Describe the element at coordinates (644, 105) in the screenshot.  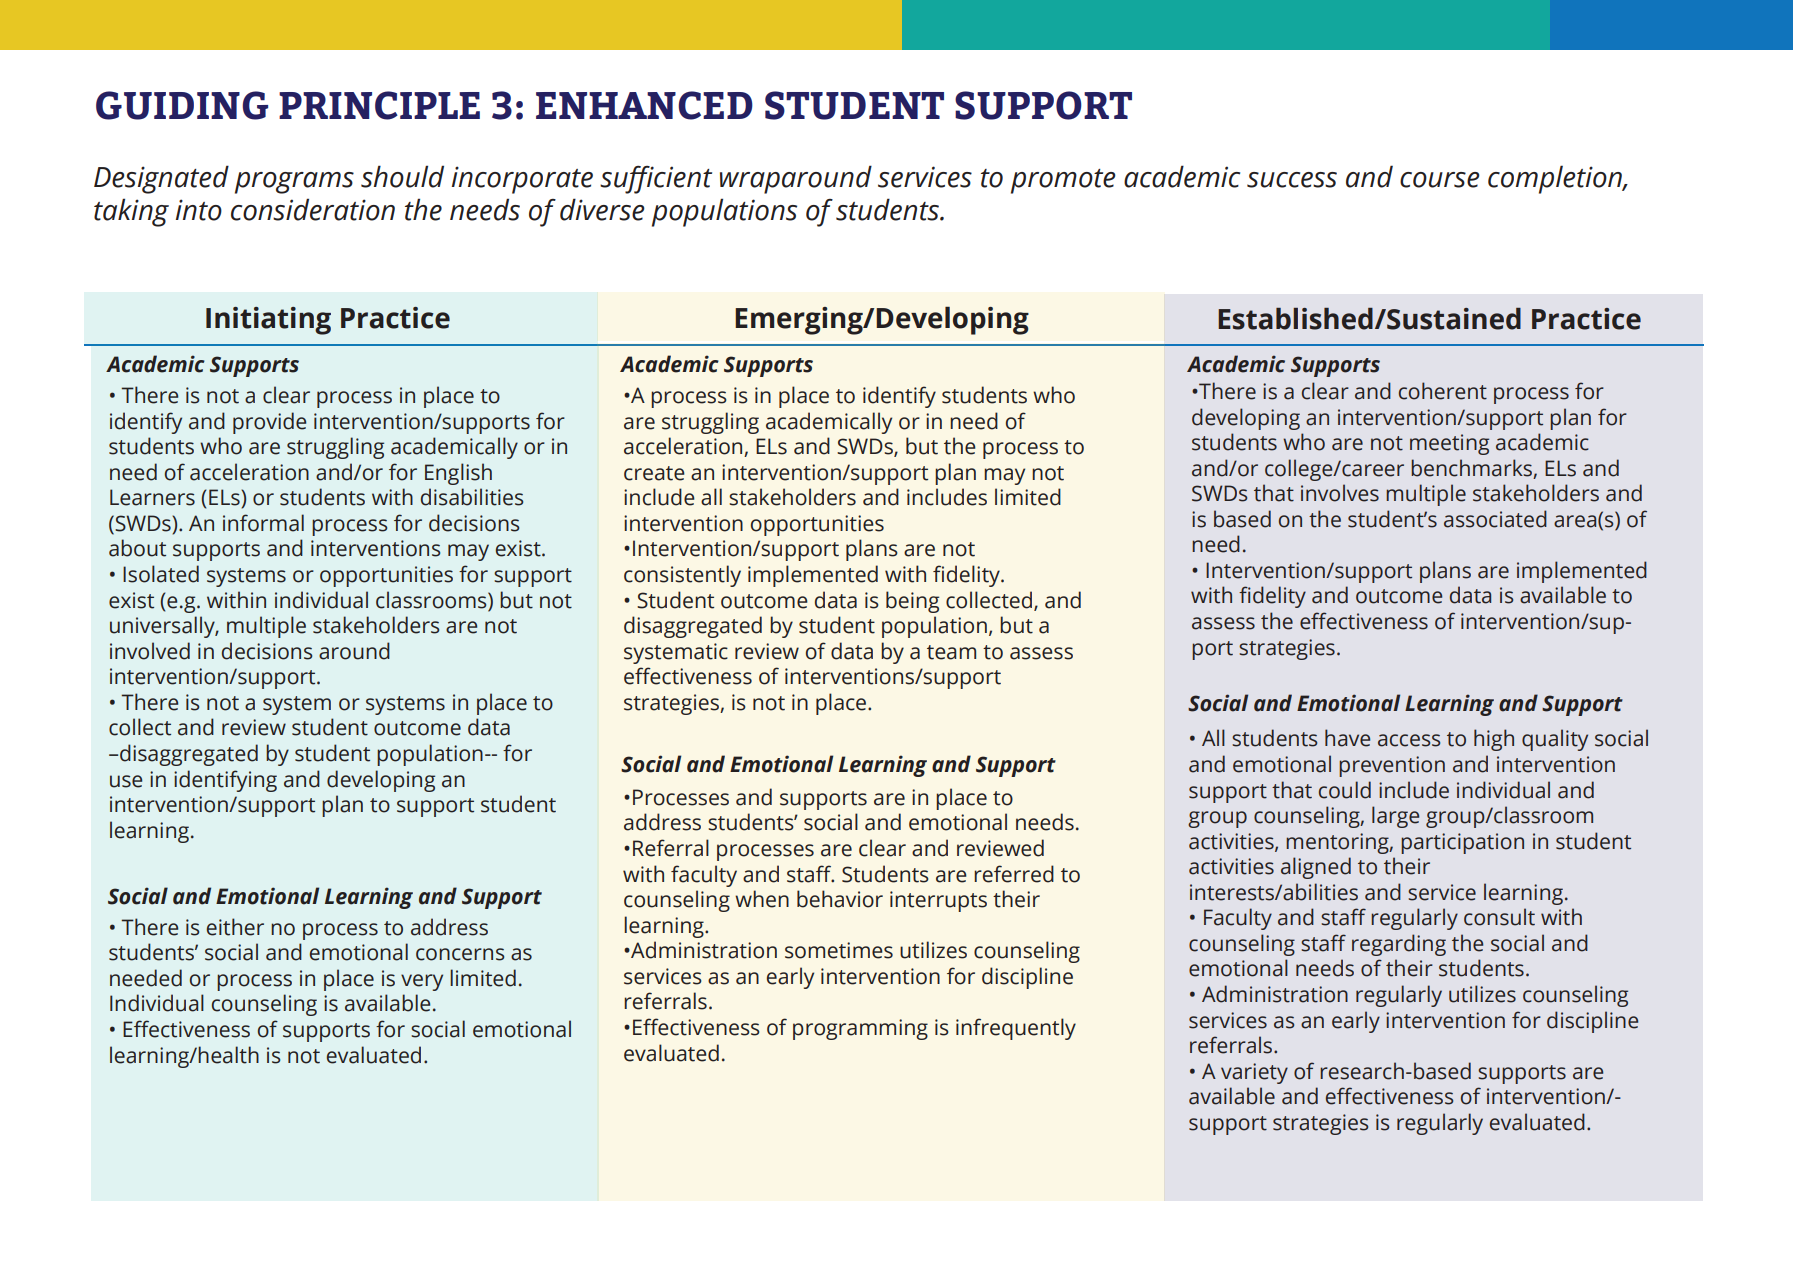
I see `ENHANCED` at that location.
